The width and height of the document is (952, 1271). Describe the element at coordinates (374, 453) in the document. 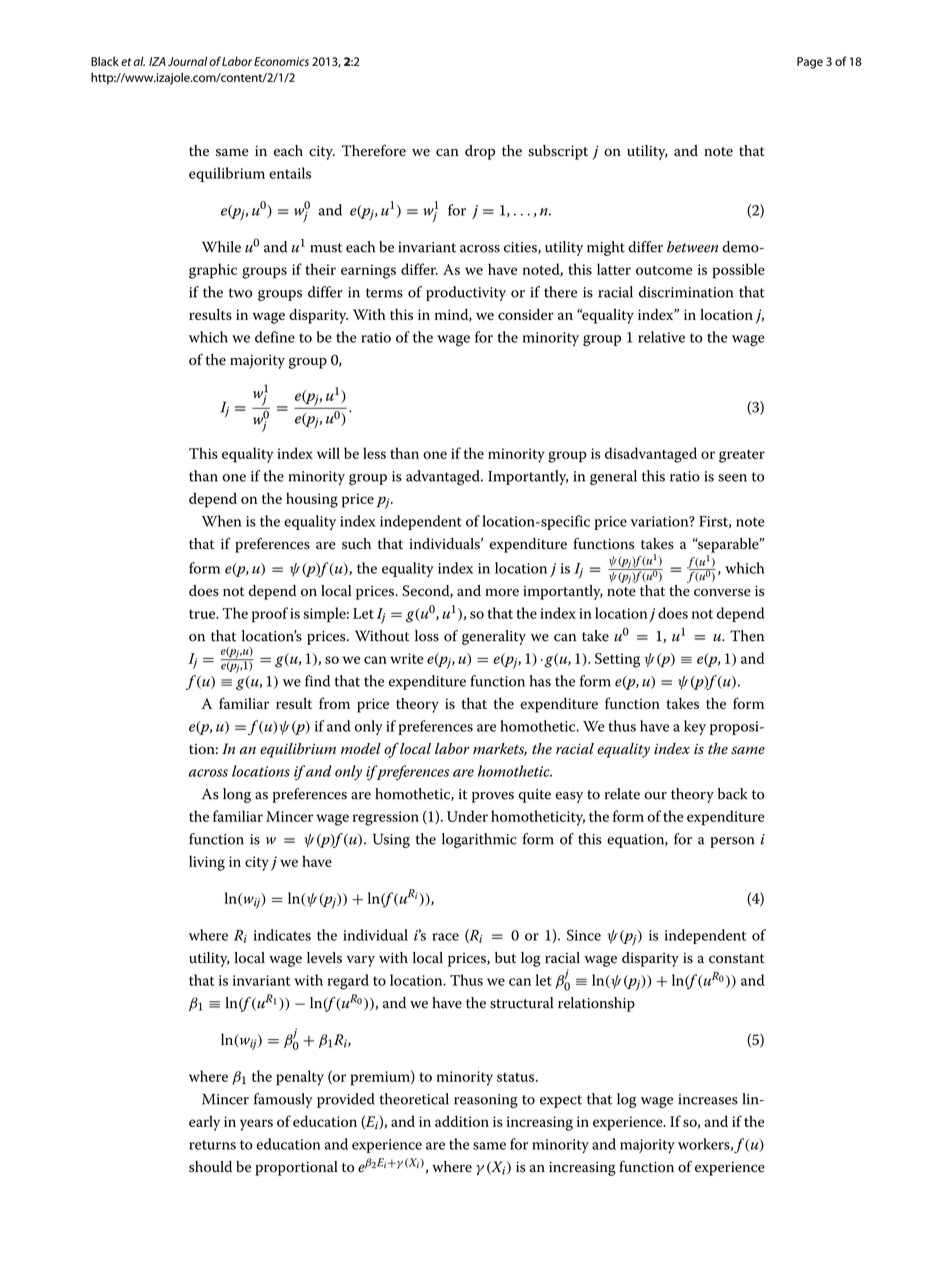

I see `less` at that location.
